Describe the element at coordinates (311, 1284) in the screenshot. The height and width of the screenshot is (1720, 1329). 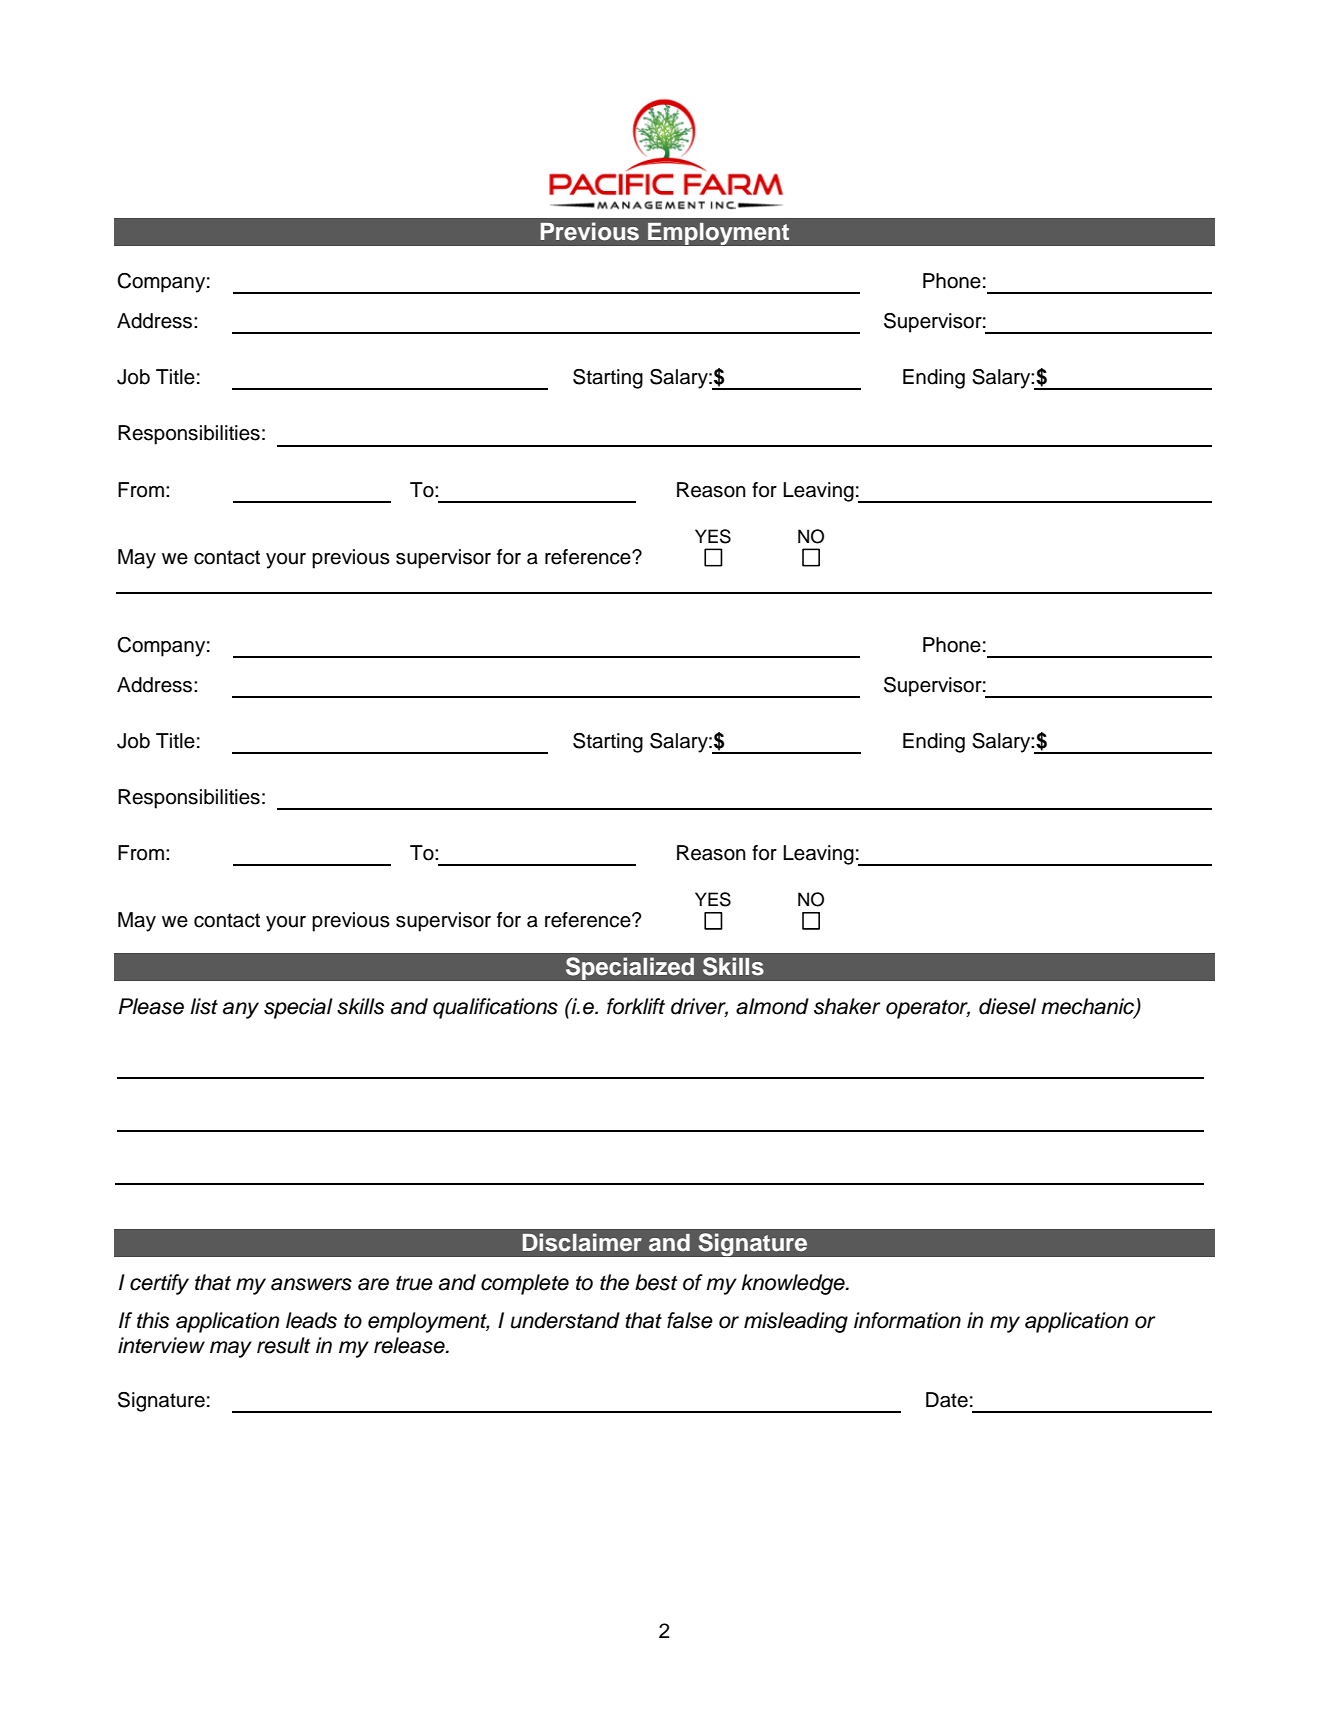
I see `answers` at that location.
